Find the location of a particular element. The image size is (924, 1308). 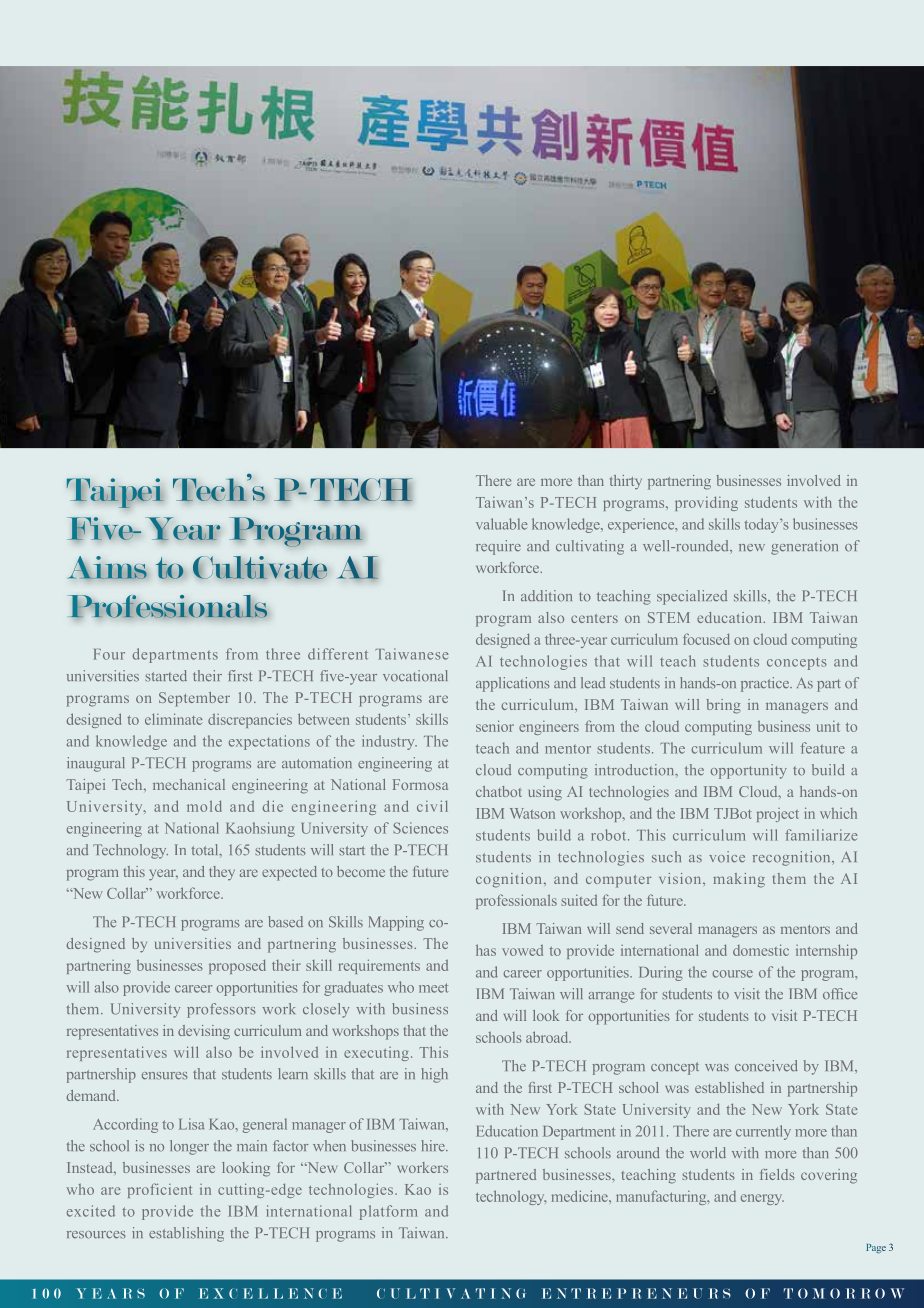

establishing is located at coordinates (186, 1234).
